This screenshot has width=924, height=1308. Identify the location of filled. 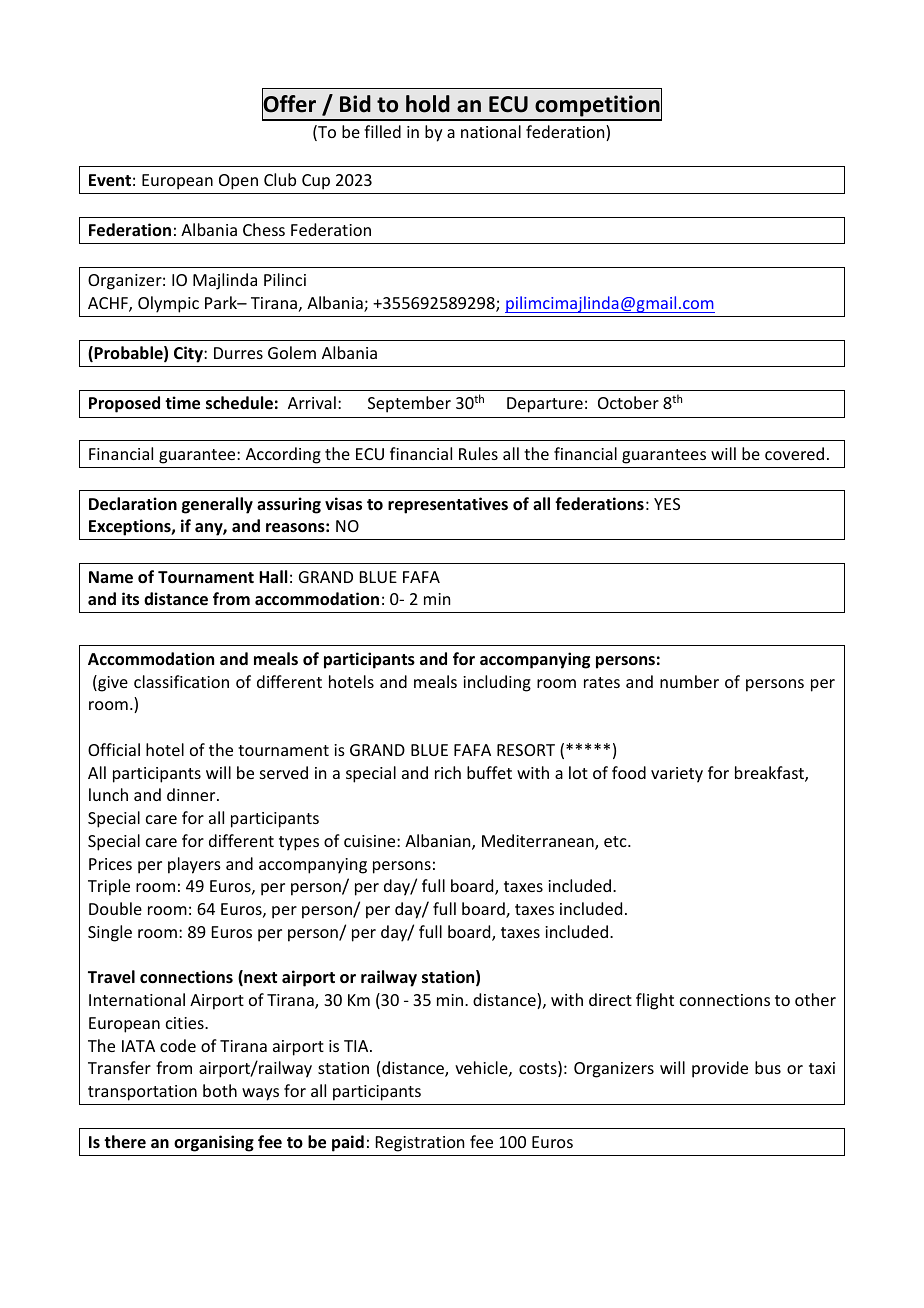
(382, 131).
